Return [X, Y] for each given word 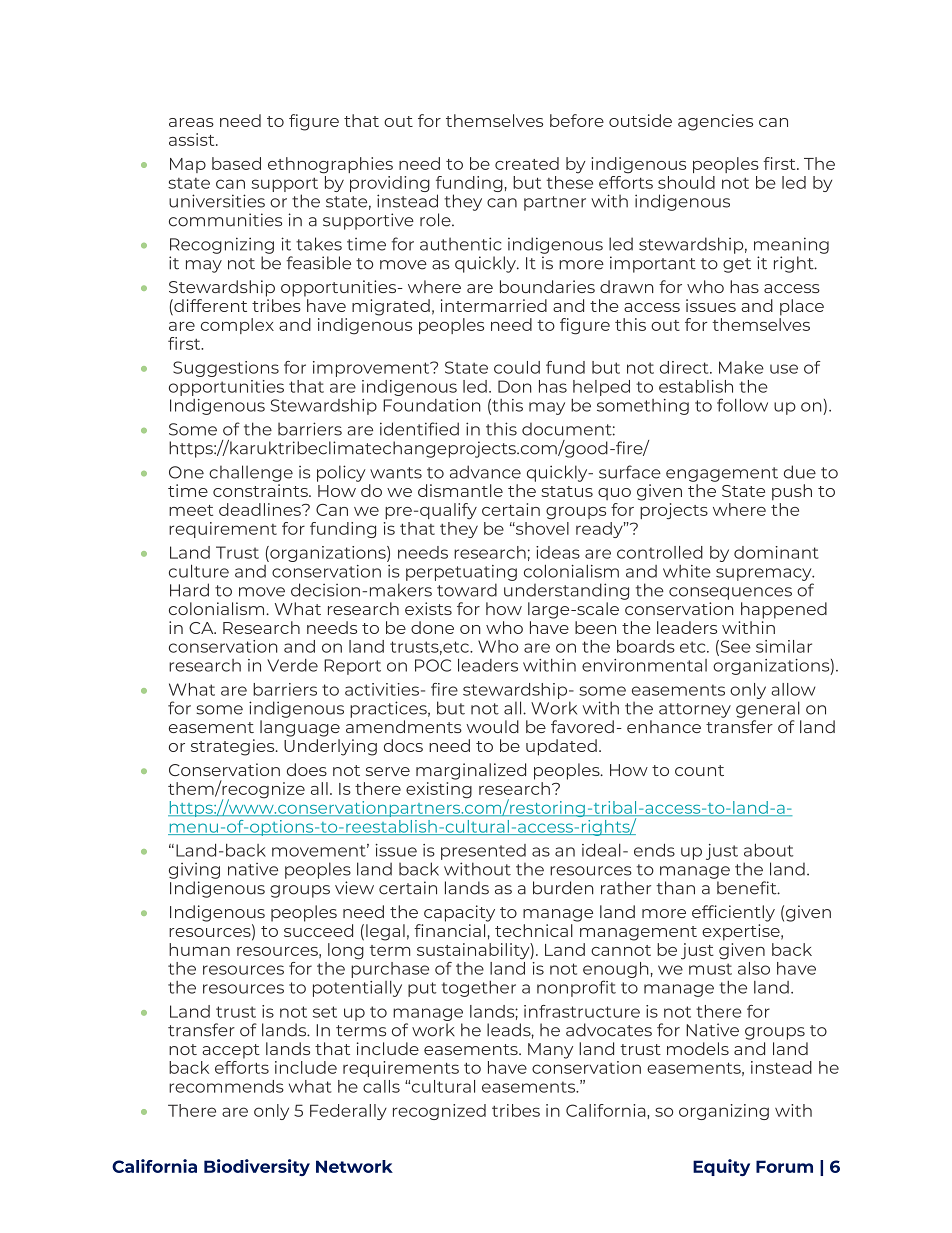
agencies [715, 122]
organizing [724, 1112]
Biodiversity [257, 1167]
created [527, 163]
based [236, 163]
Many [550, 1051]
